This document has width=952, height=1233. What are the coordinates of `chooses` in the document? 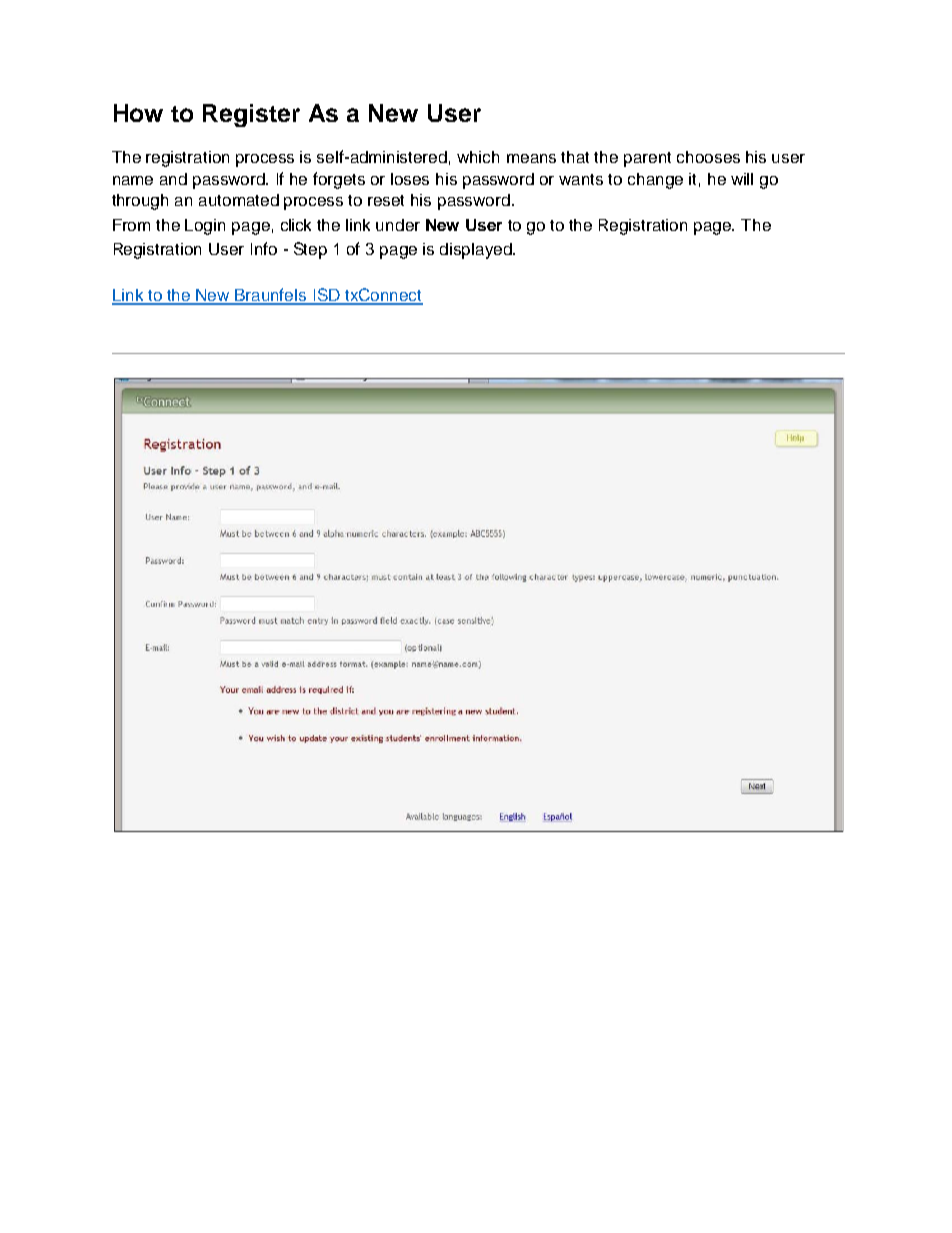 It's located at (708, 157).
